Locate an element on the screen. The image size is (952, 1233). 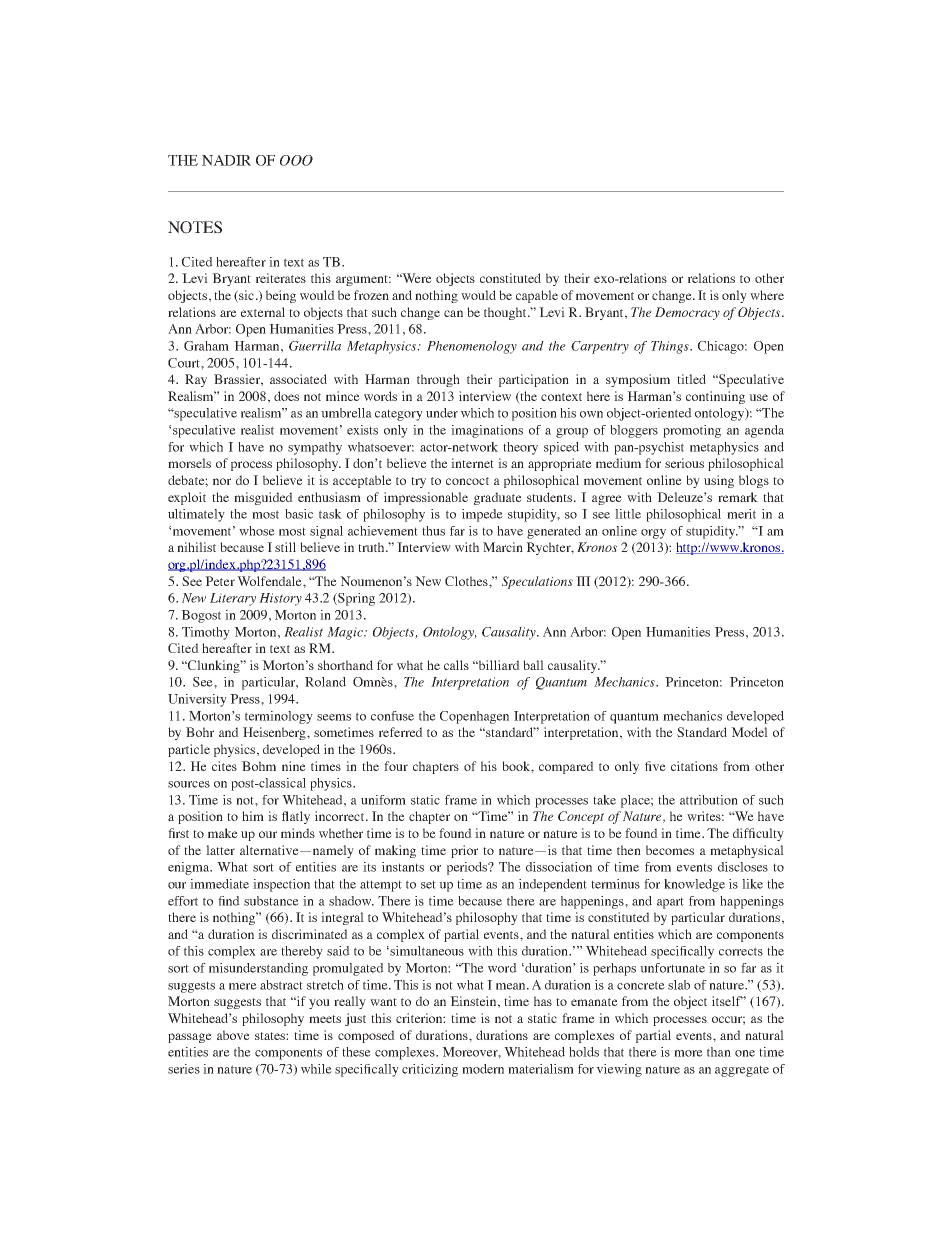
Democracy is located at coordinates (687, 313).
